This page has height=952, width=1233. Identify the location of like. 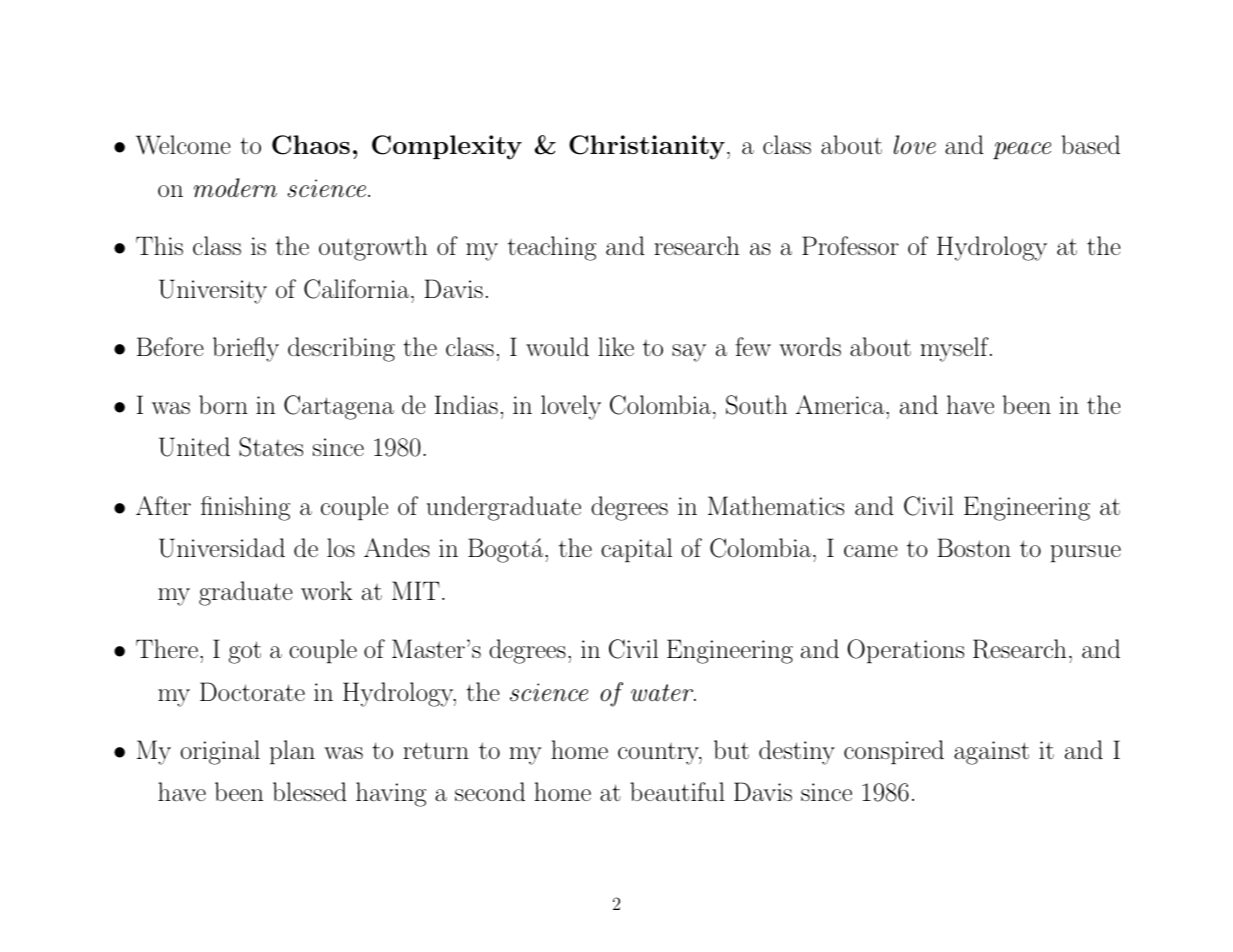
(616, 346).
